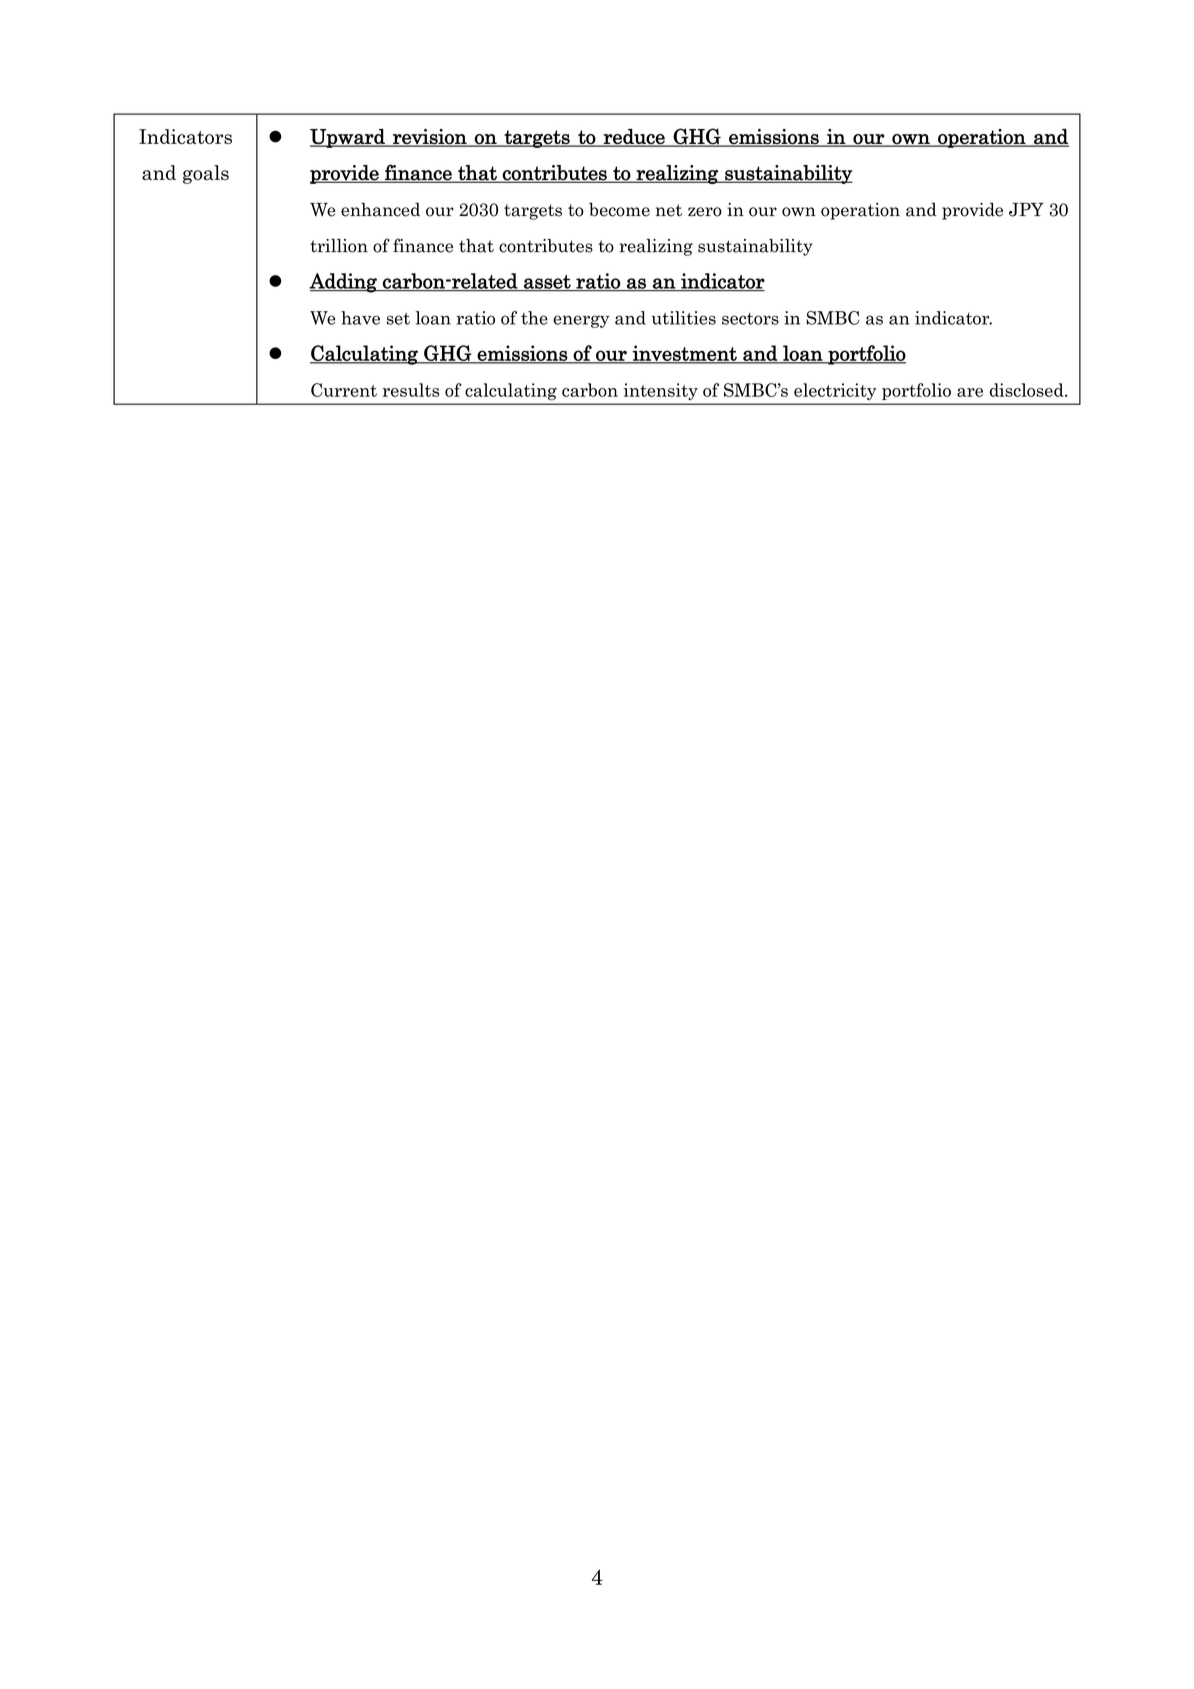  Describe the element at coordinates (619, 210) in the document. I see `become` at that location.
